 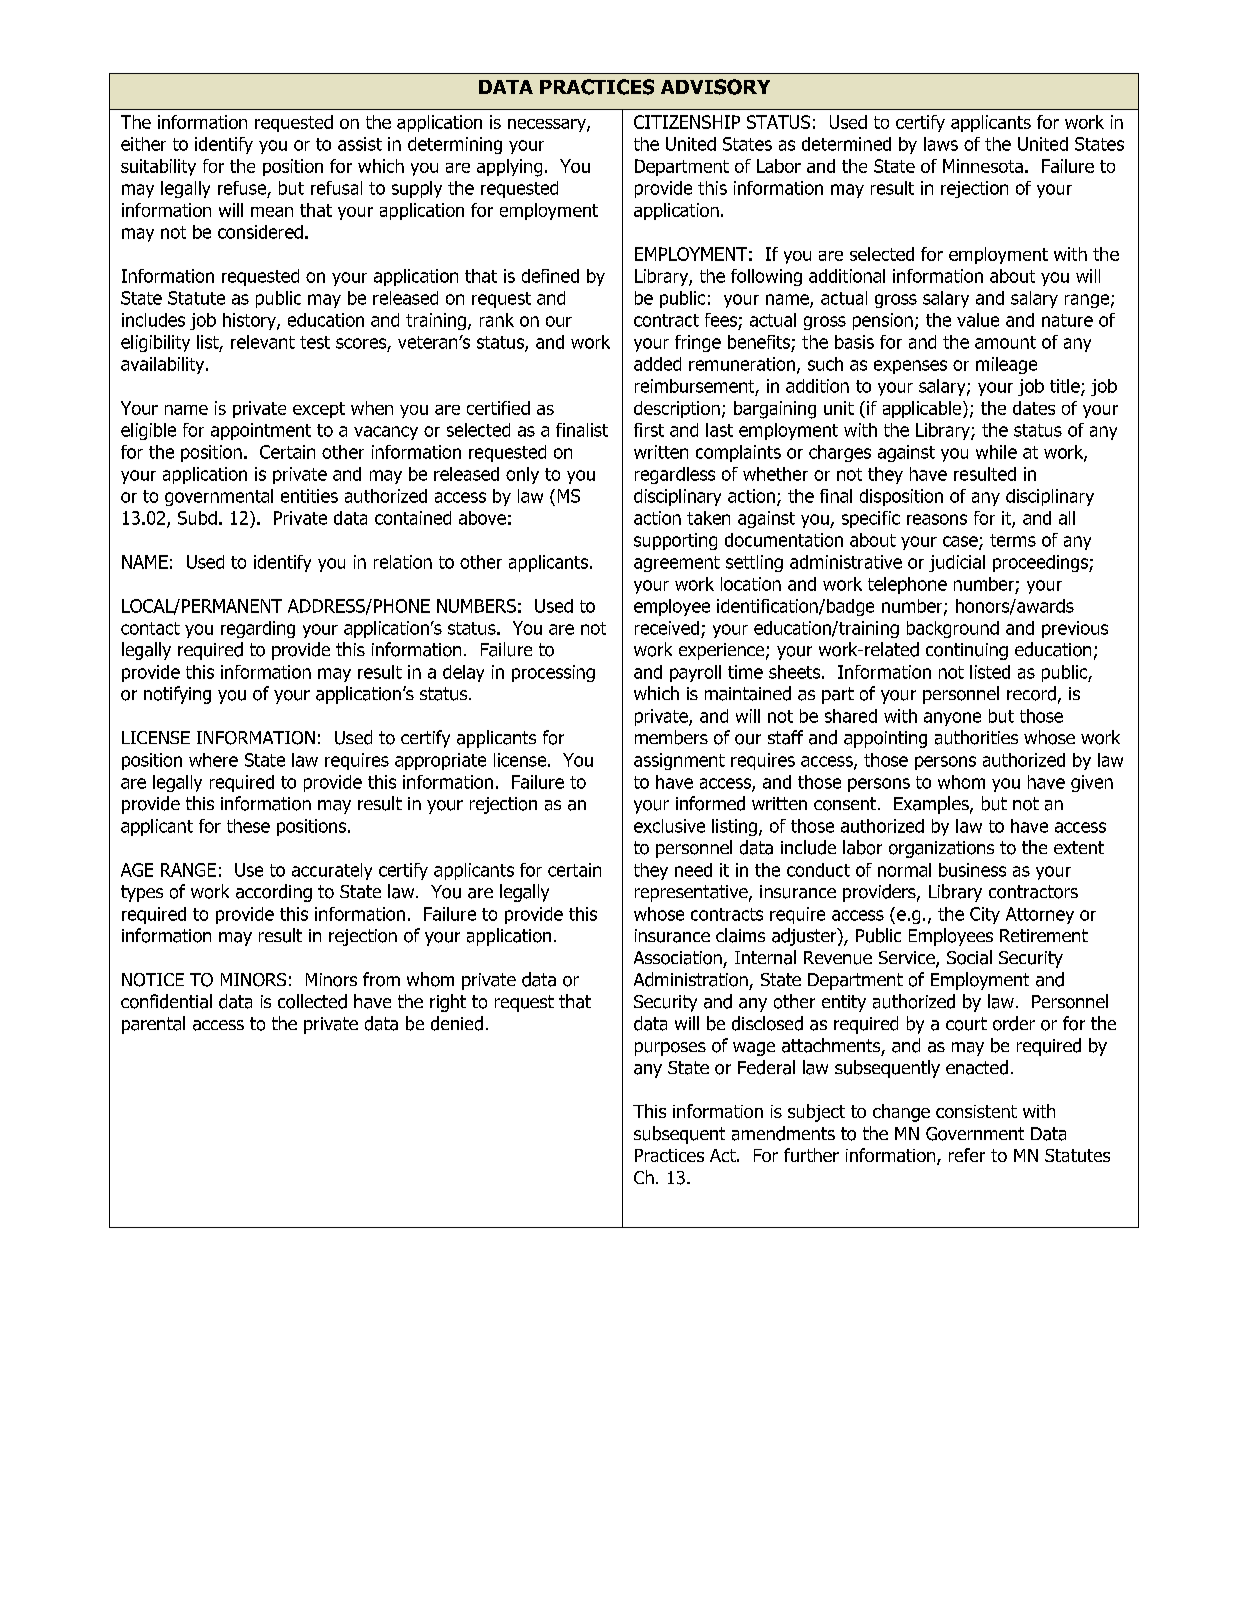 I want to click on background, so click(x=953, y=629).
